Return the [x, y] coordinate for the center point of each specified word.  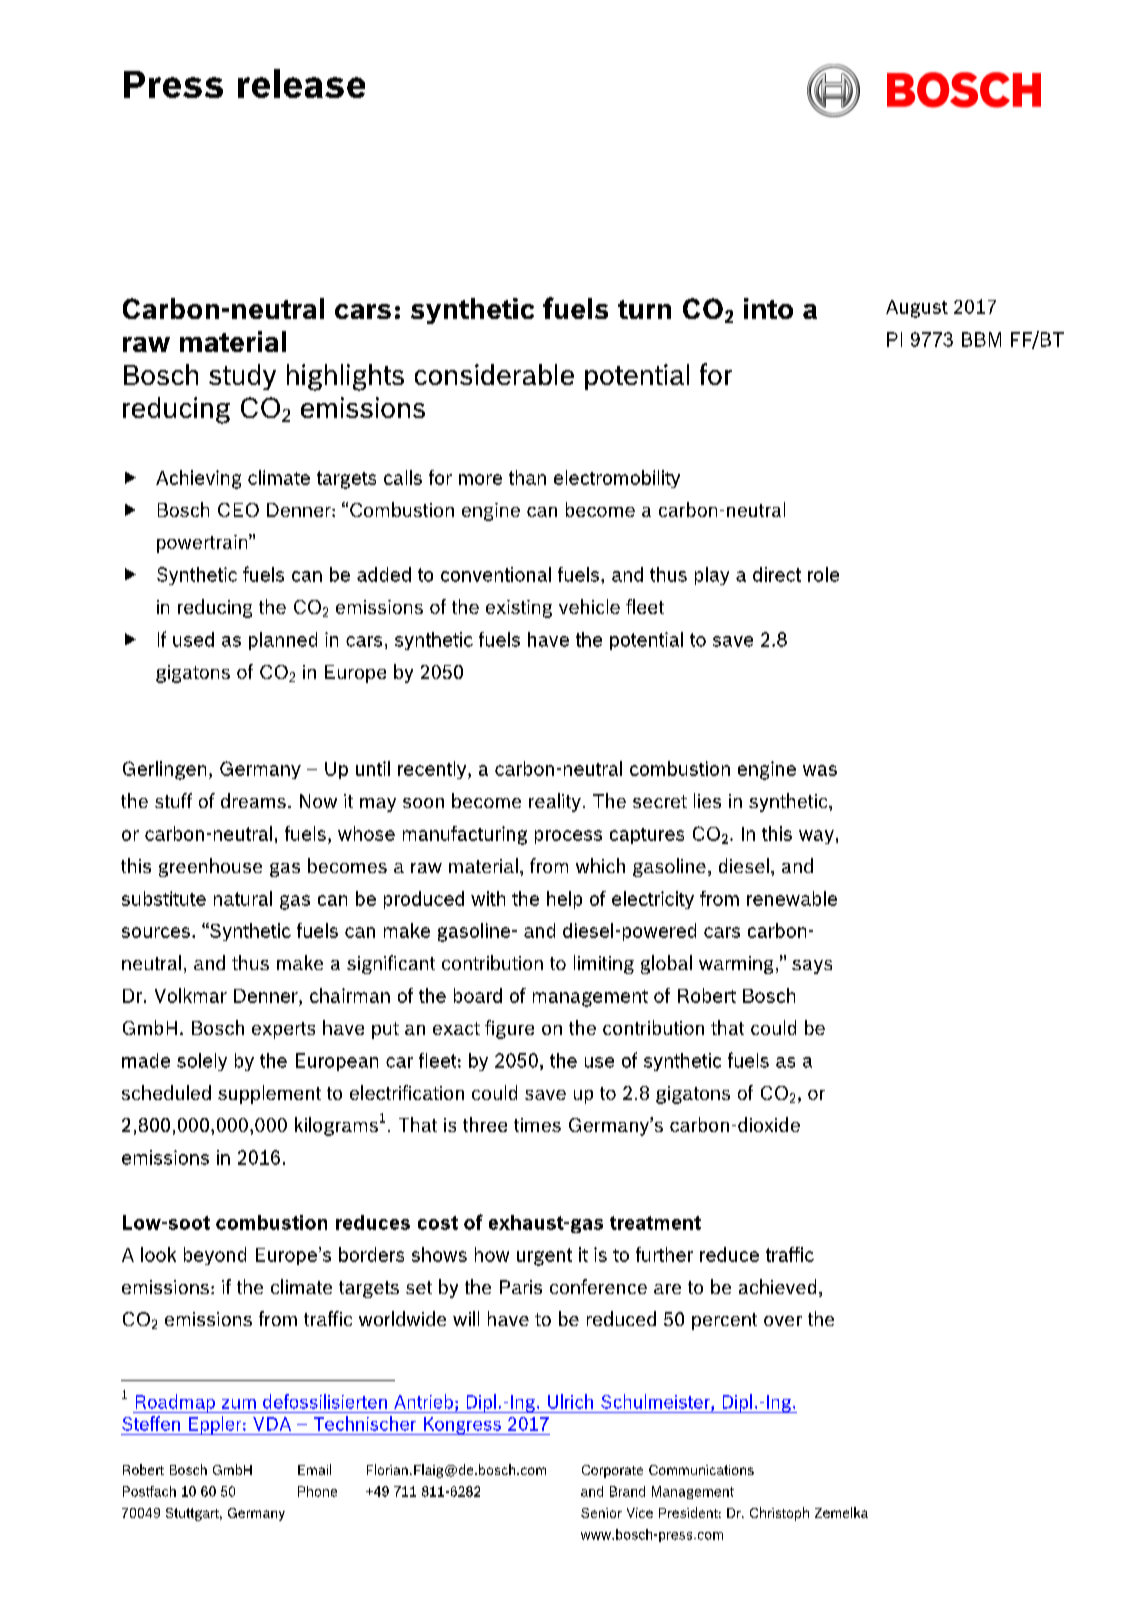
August [917, 309]
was [820, 770]
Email [314, 1469]
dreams [253, 800]
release [301, 83]
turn [644, 309]
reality [555, 802]
